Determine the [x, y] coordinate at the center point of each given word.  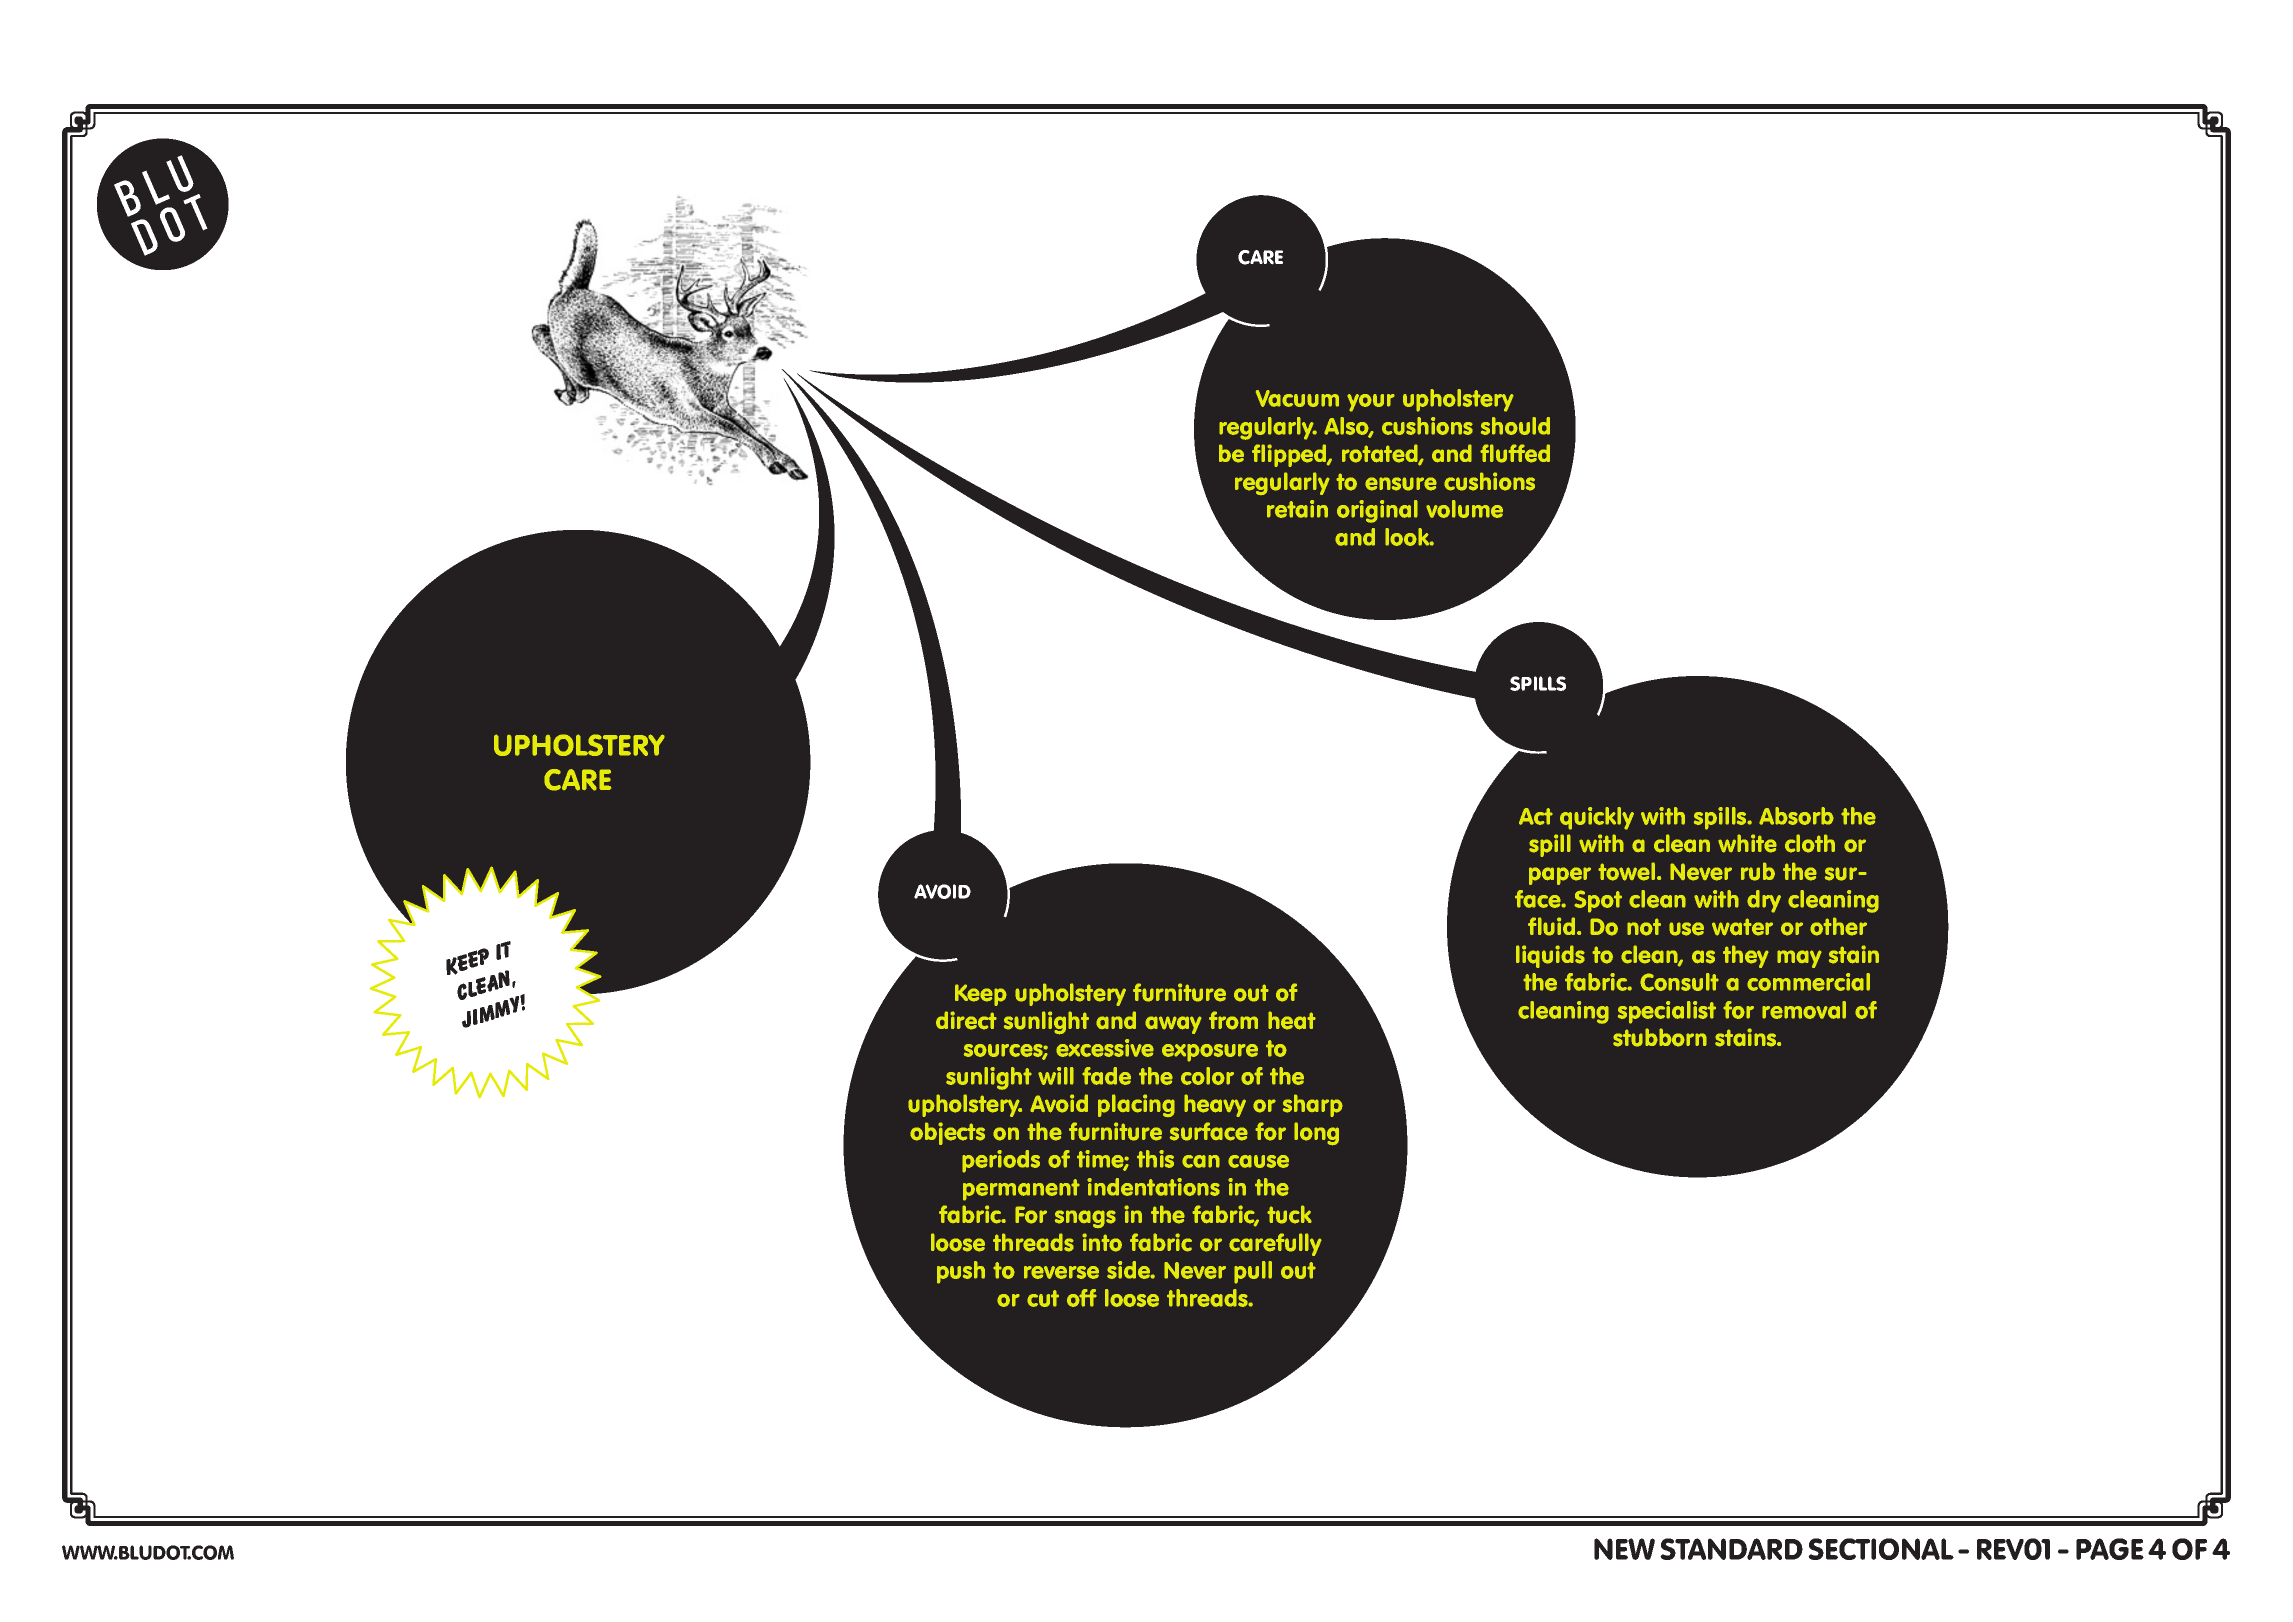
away [1173, 1025]
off [1082, 1298]
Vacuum [1297, 398]
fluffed [1515, 453]
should [1515, 426]
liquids [1550, 956]
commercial [1808, 982]
